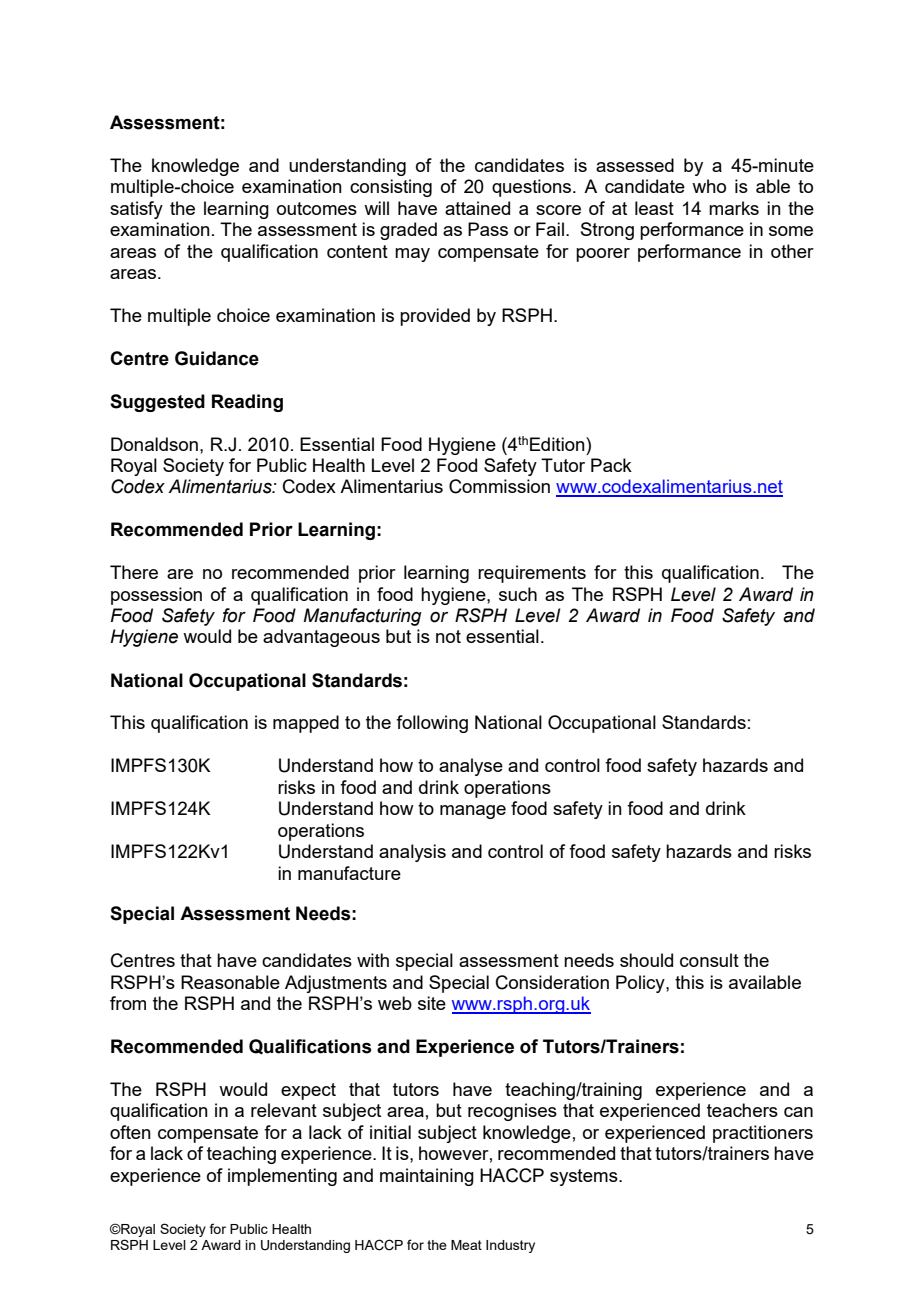 Image resolution: width=924 pixels, height=1308 pixels. I want to click on practitioners, so click(763, 1134).
